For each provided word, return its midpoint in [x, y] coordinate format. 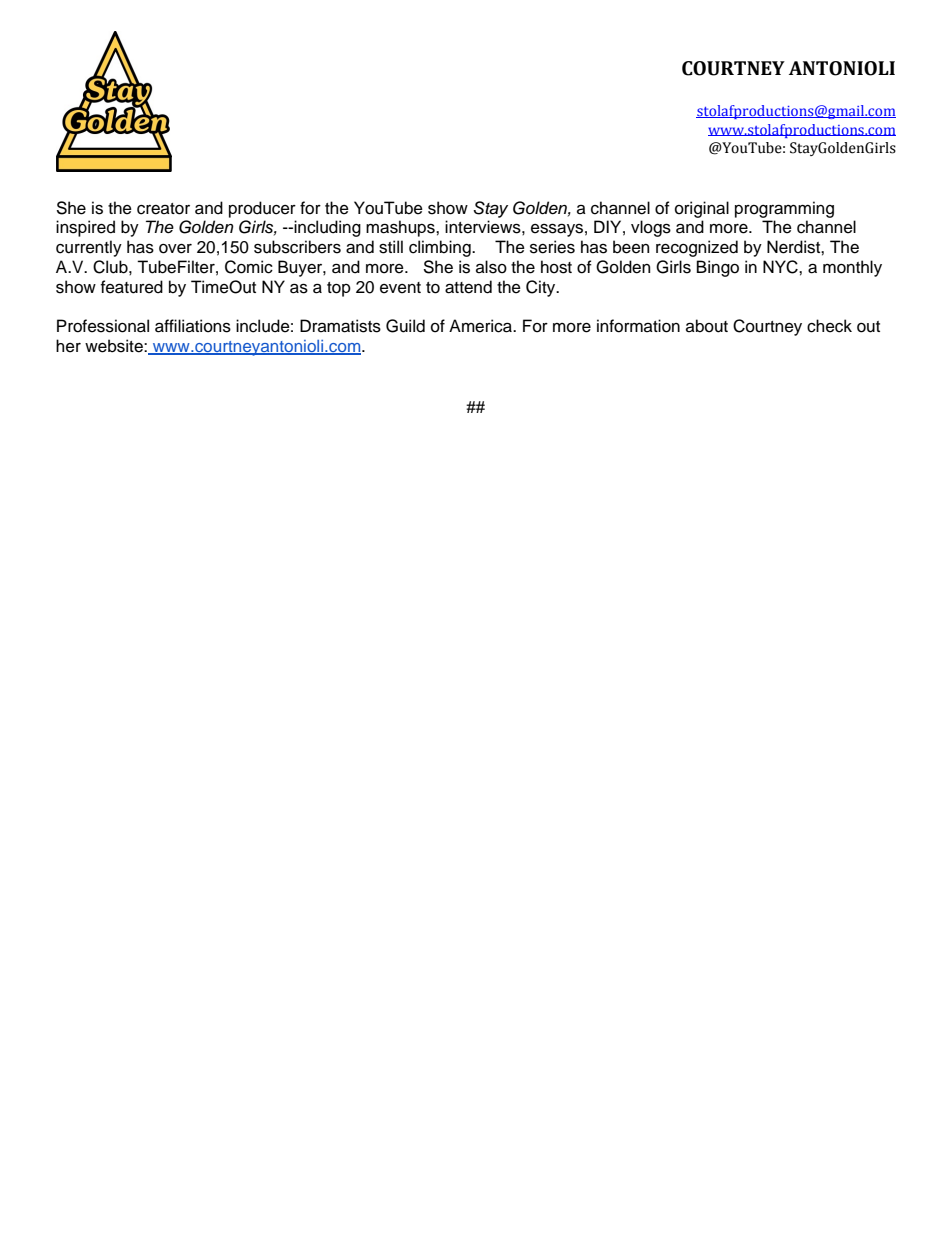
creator [163, 209]
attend [468, 287]
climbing [441, 248]
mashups [401, 228]
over [175, 249]
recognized [697, 248]
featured [132, 287]
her [68, 346]
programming [784, 209]
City [542, 288]
